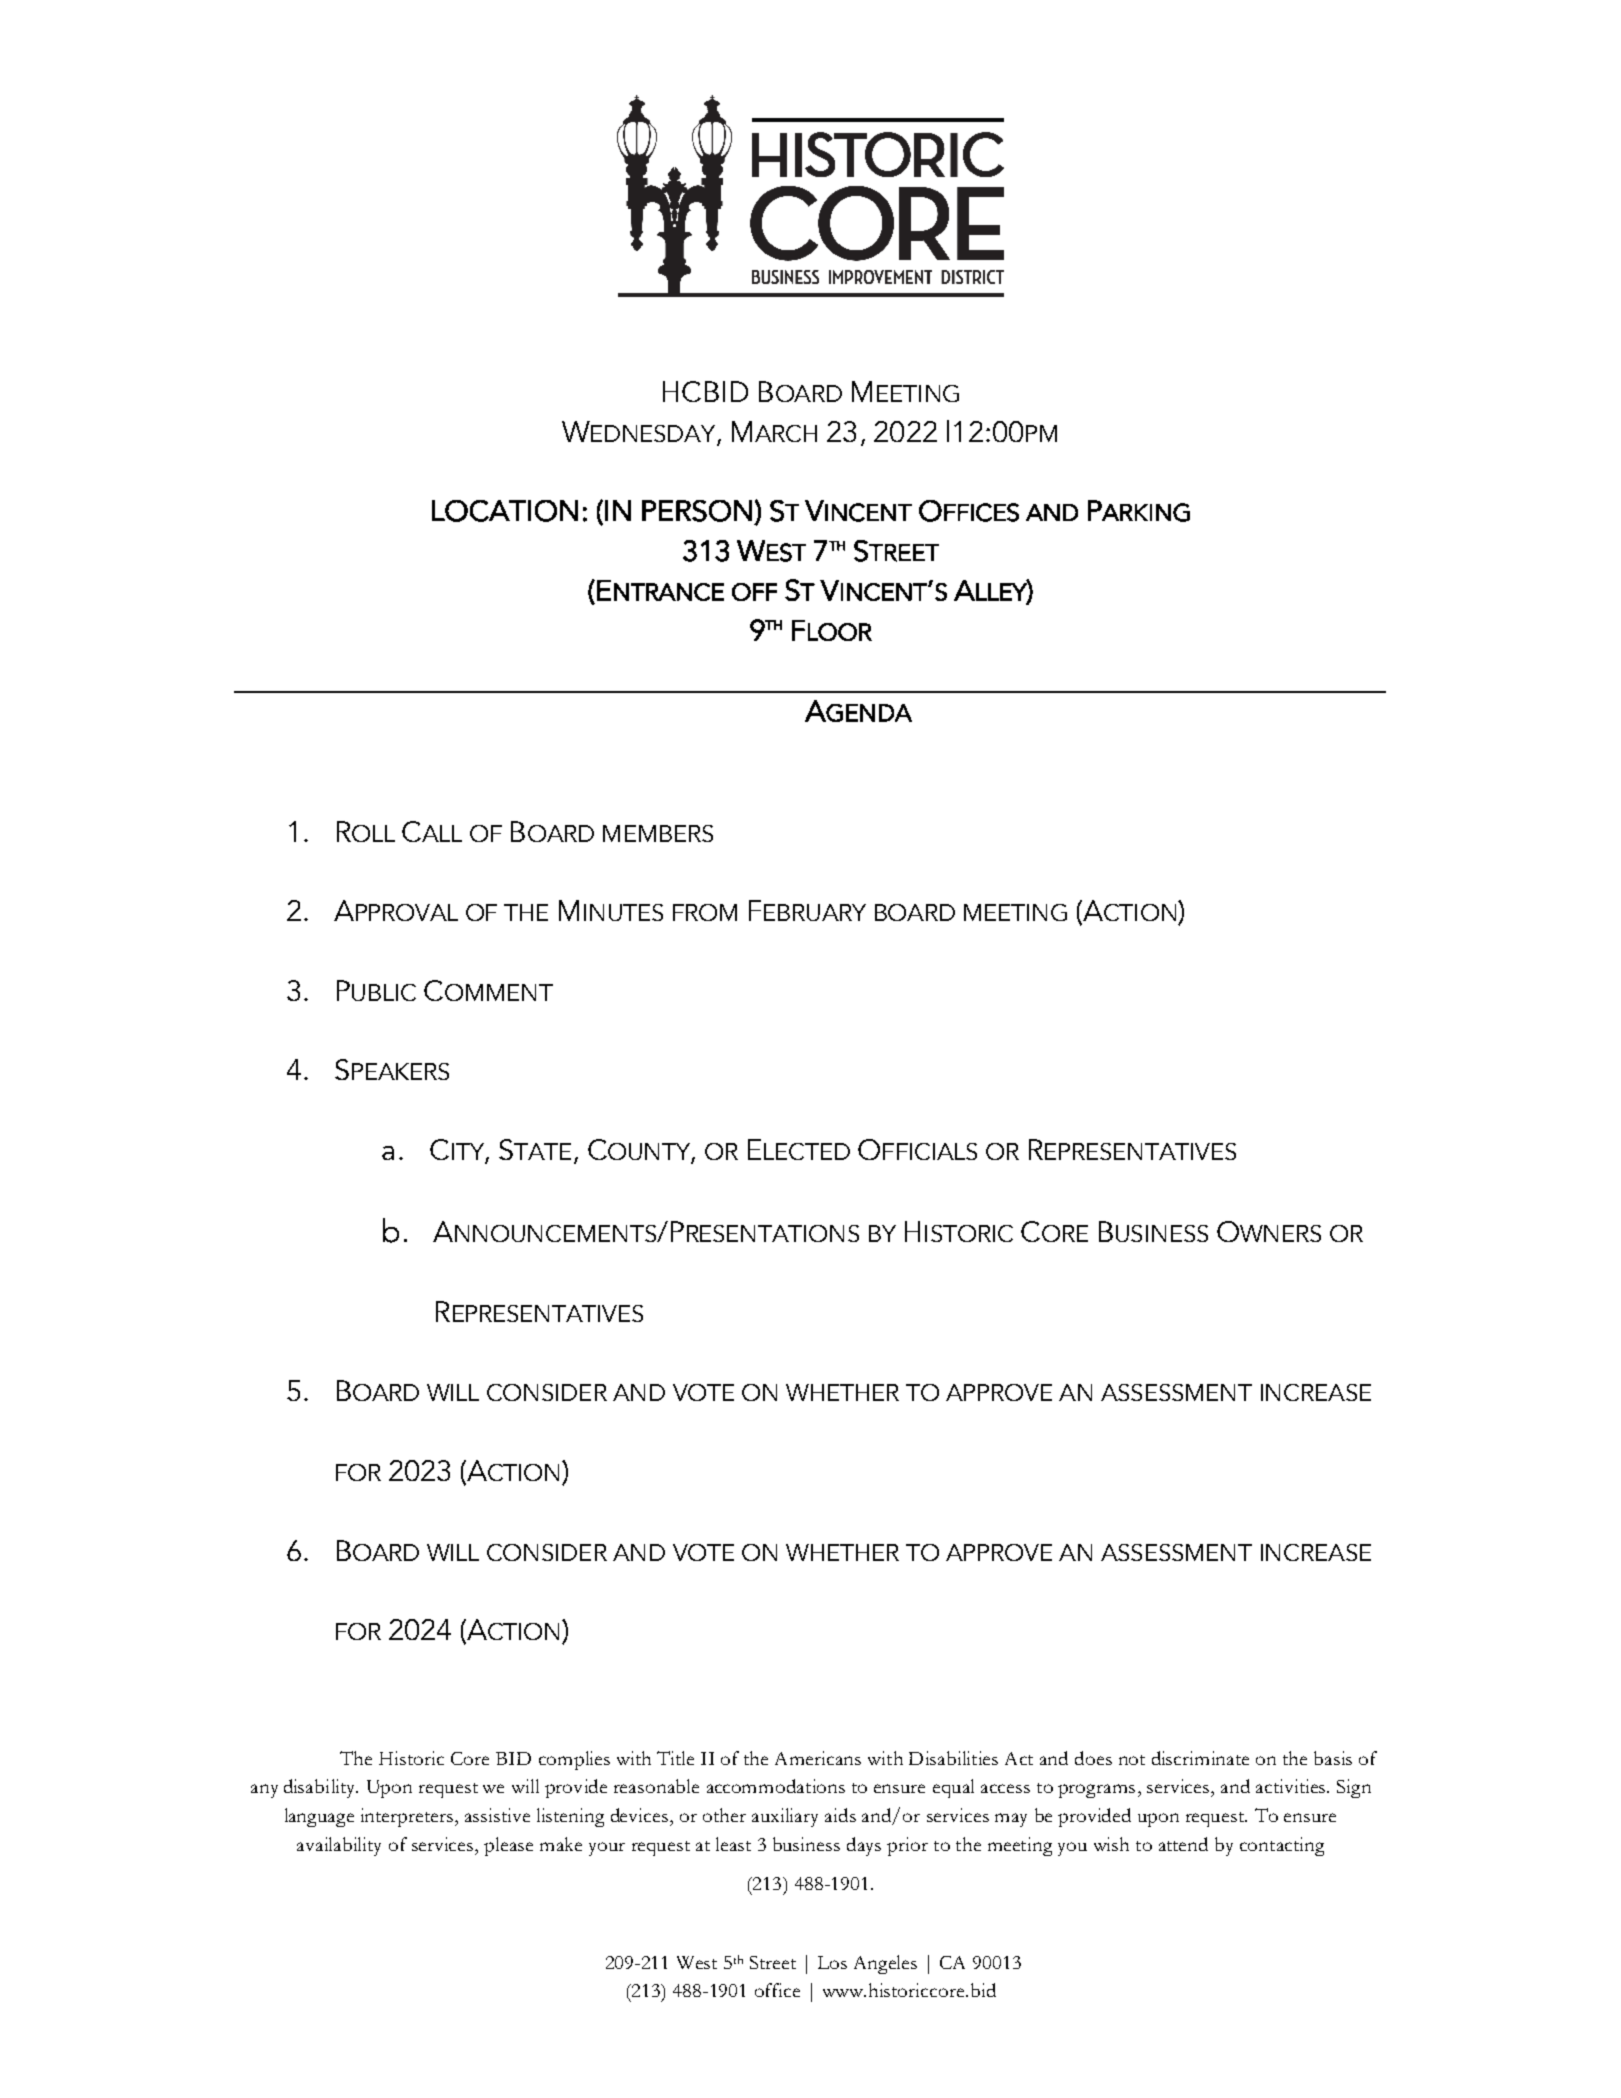 The height and width of the screenshot is (2098, 1621). Describe the element at coordinates (339, 1846) in the screenshot. I see `availability` at that location.
